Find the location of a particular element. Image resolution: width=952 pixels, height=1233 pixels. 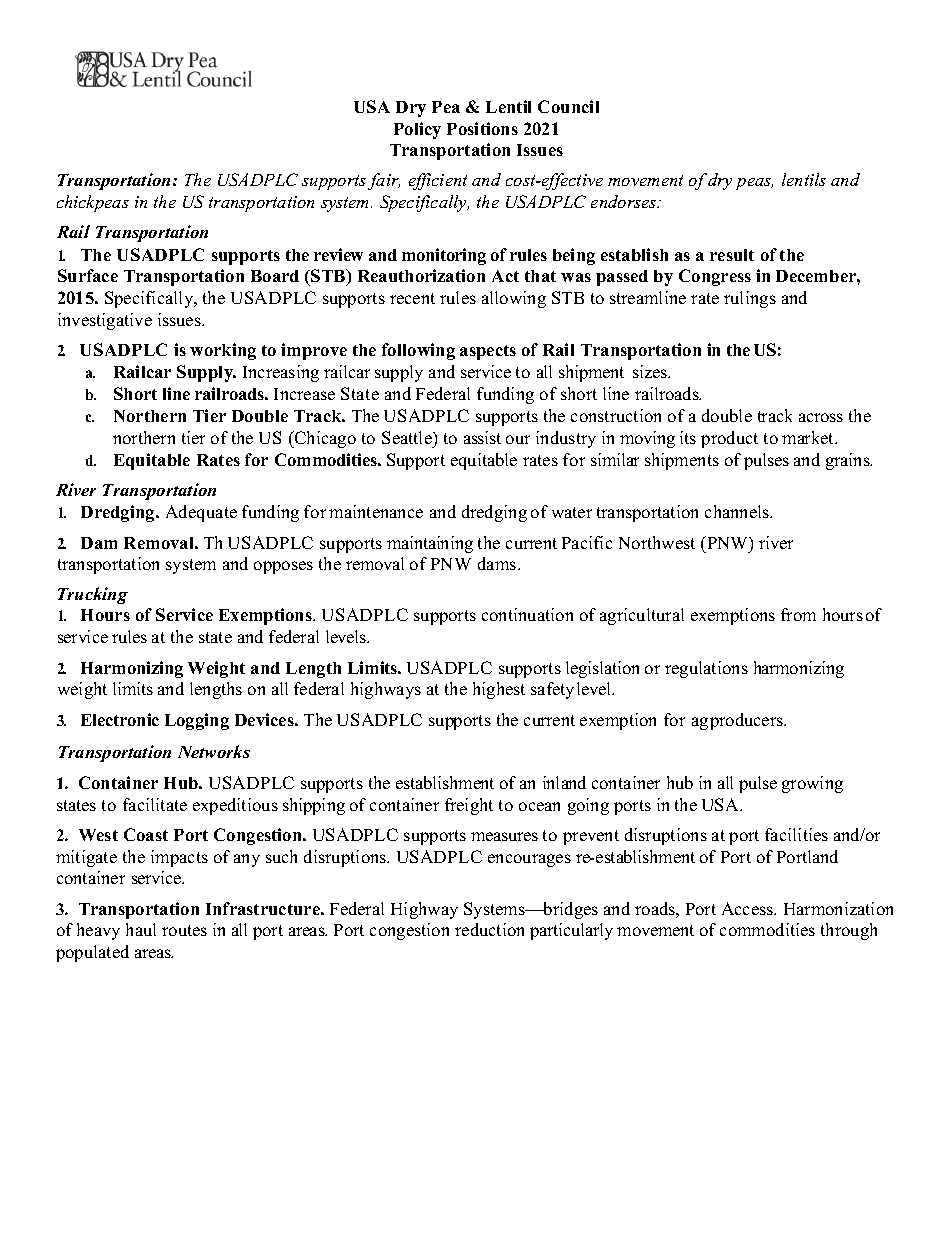

Policy is located at coordinates (417, 130).
